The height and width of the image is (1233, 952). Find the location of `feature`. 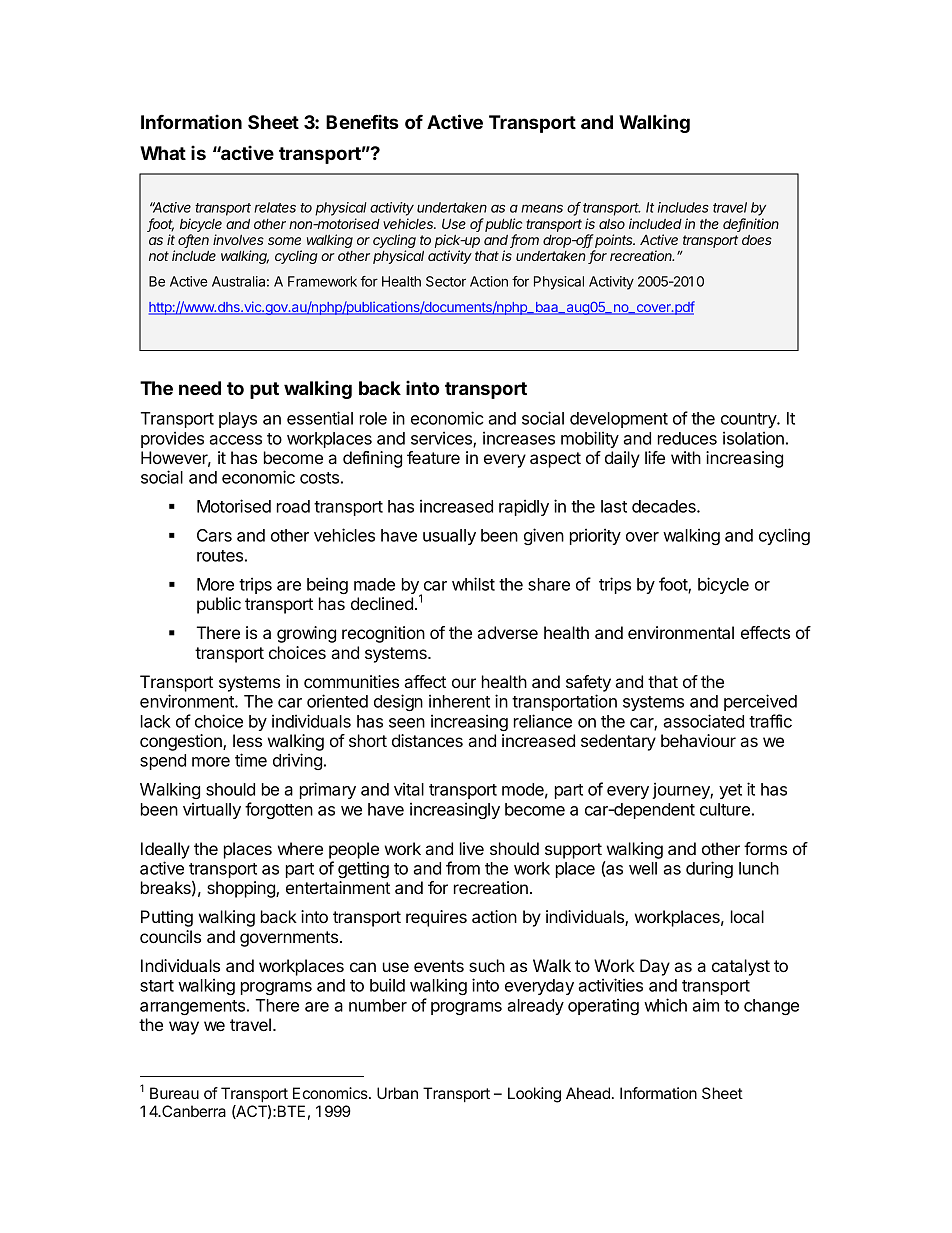

feature is located at coordinates (433, 457).
